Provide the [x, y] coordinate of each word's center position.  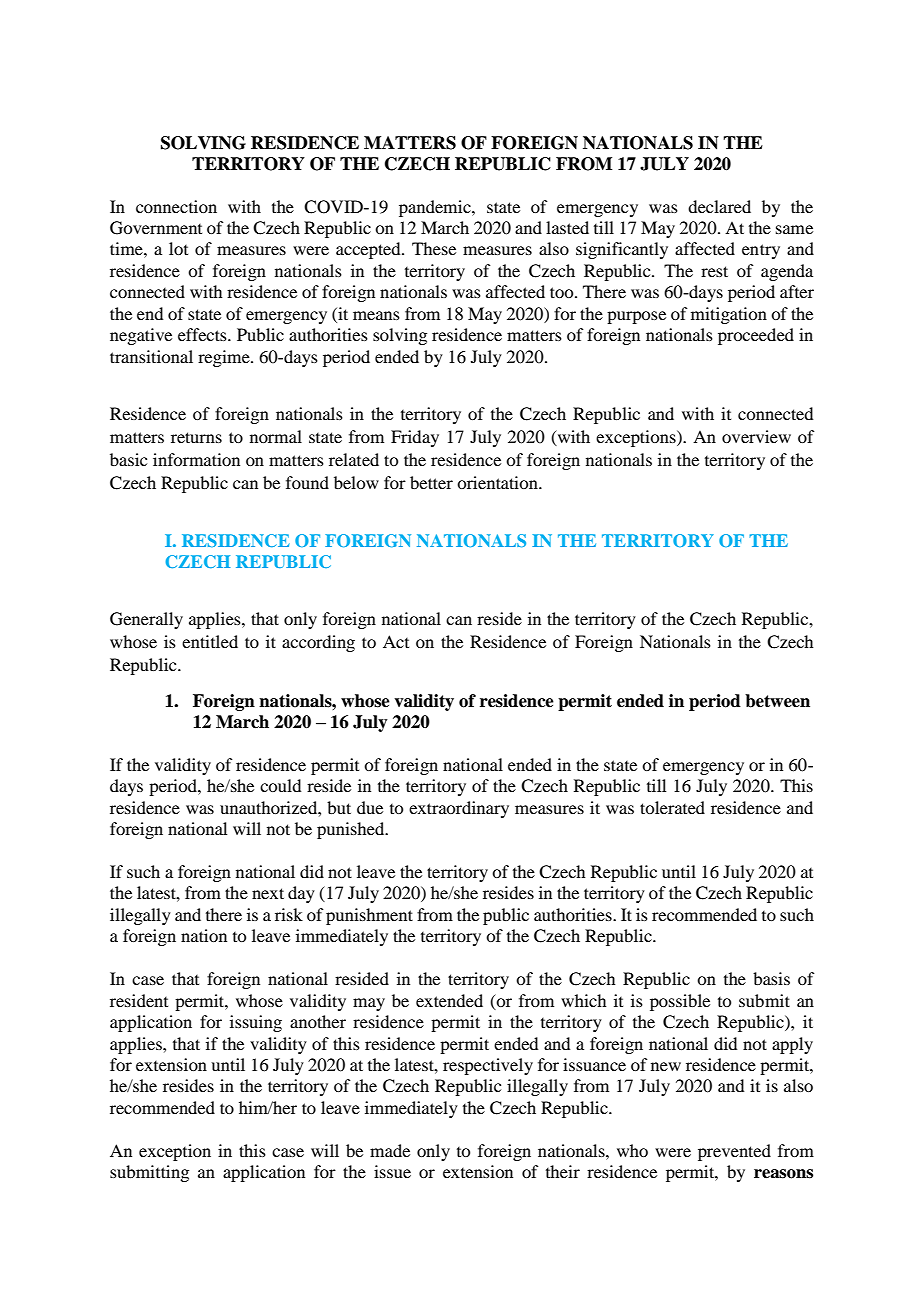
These [434, 248]
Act [396, 641]
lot [178, 248]
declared [719, 206]
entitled [210, 641]
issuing [256, 1023]
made [390, 1150]
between [777, 701]
